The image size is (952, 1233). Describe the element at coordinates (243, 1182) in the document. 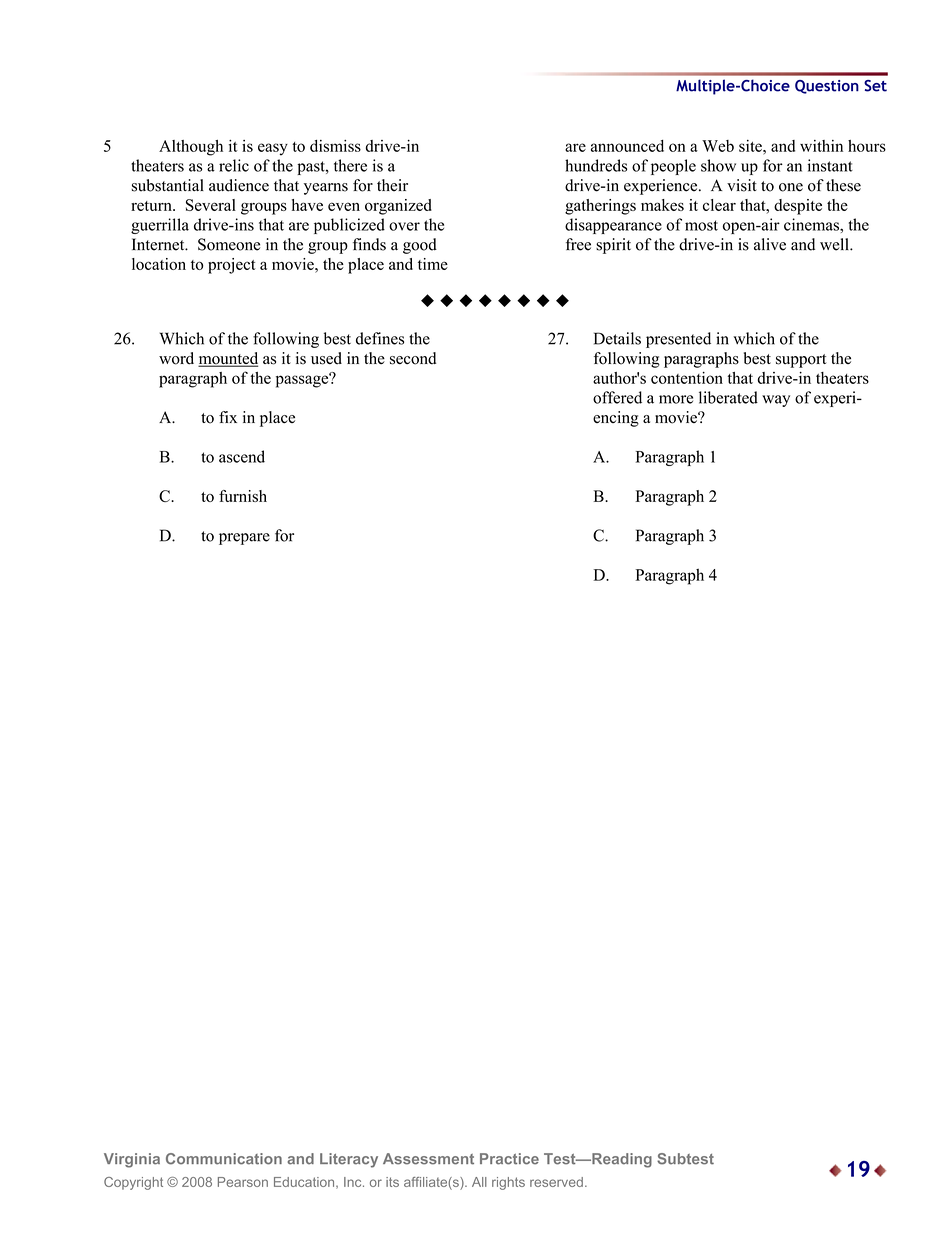

I see `Pearson` at that location.
